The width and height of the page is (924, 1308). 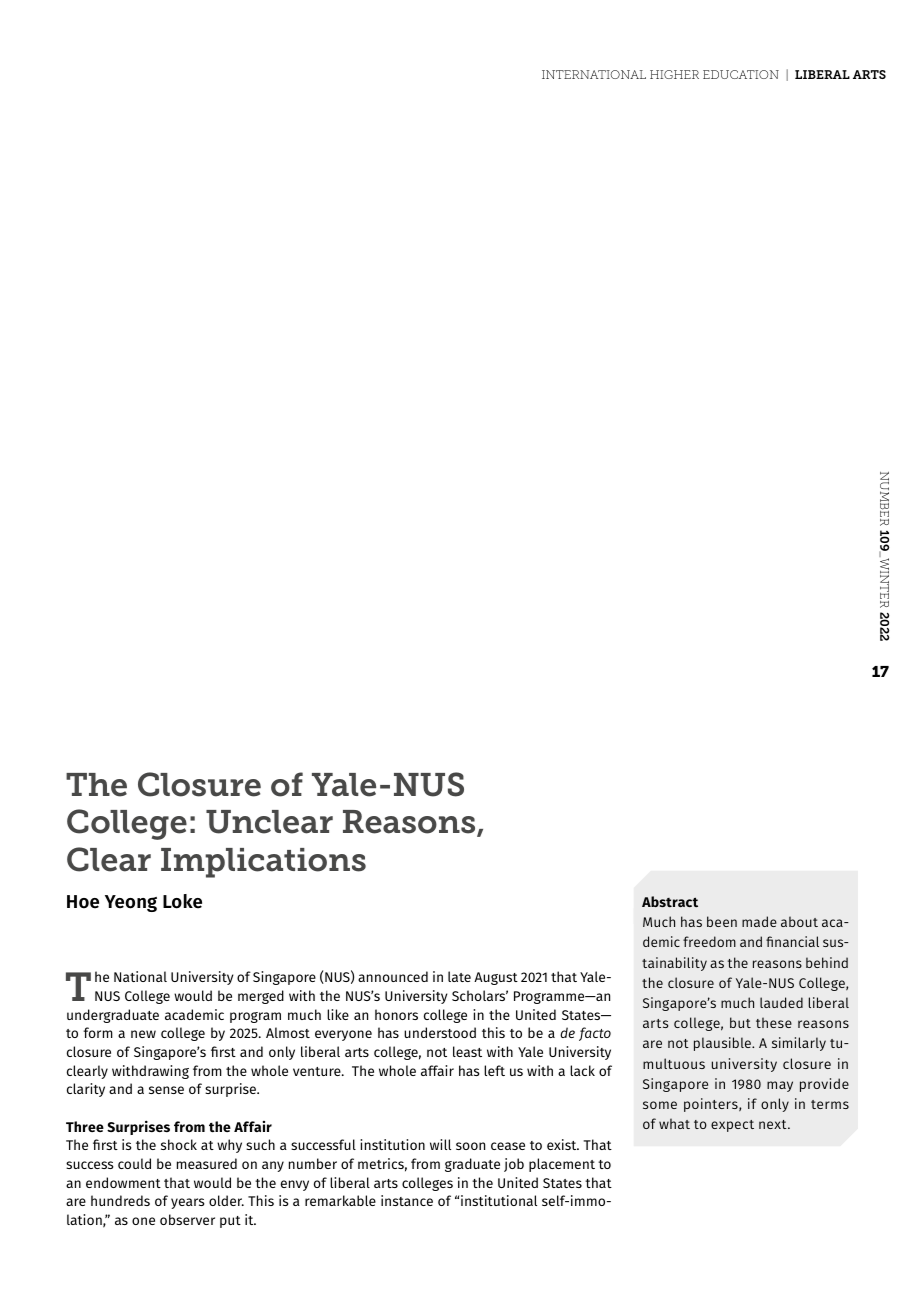 I want to click on made, so click(x=759, y=921).
